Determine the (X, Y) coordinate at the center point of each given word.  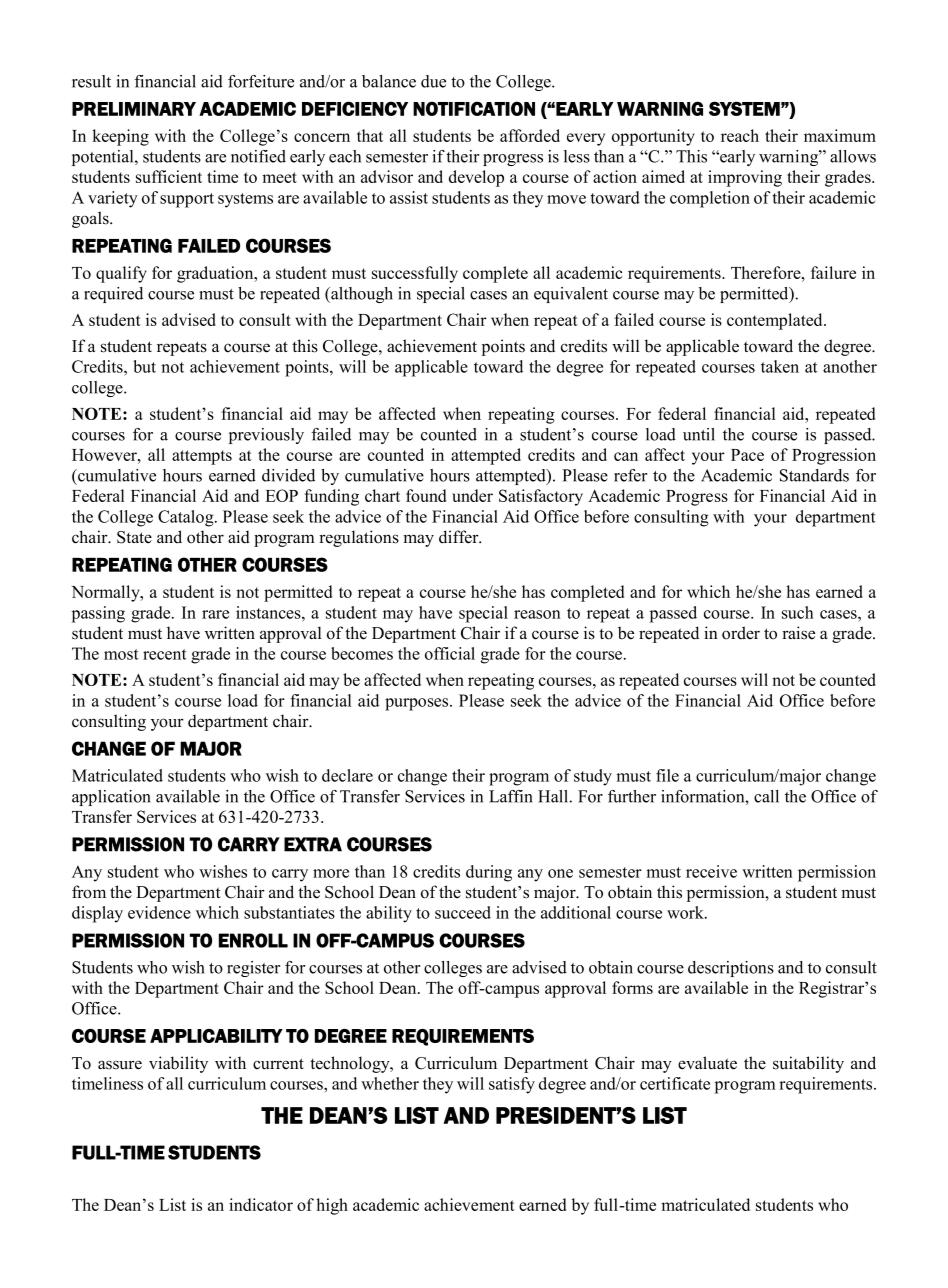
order (741, 633)
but (144, 366)
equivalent (571, 295)
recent (165, 654)
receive (711, 871)
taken (780, 366)
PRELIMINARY (134, 109)
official (450, 653)
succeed (463, 912)
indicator (261, 1204)
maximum (840, 135)
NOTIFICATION (474, 108)
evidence (159, 912)
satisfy (512, 1085)
